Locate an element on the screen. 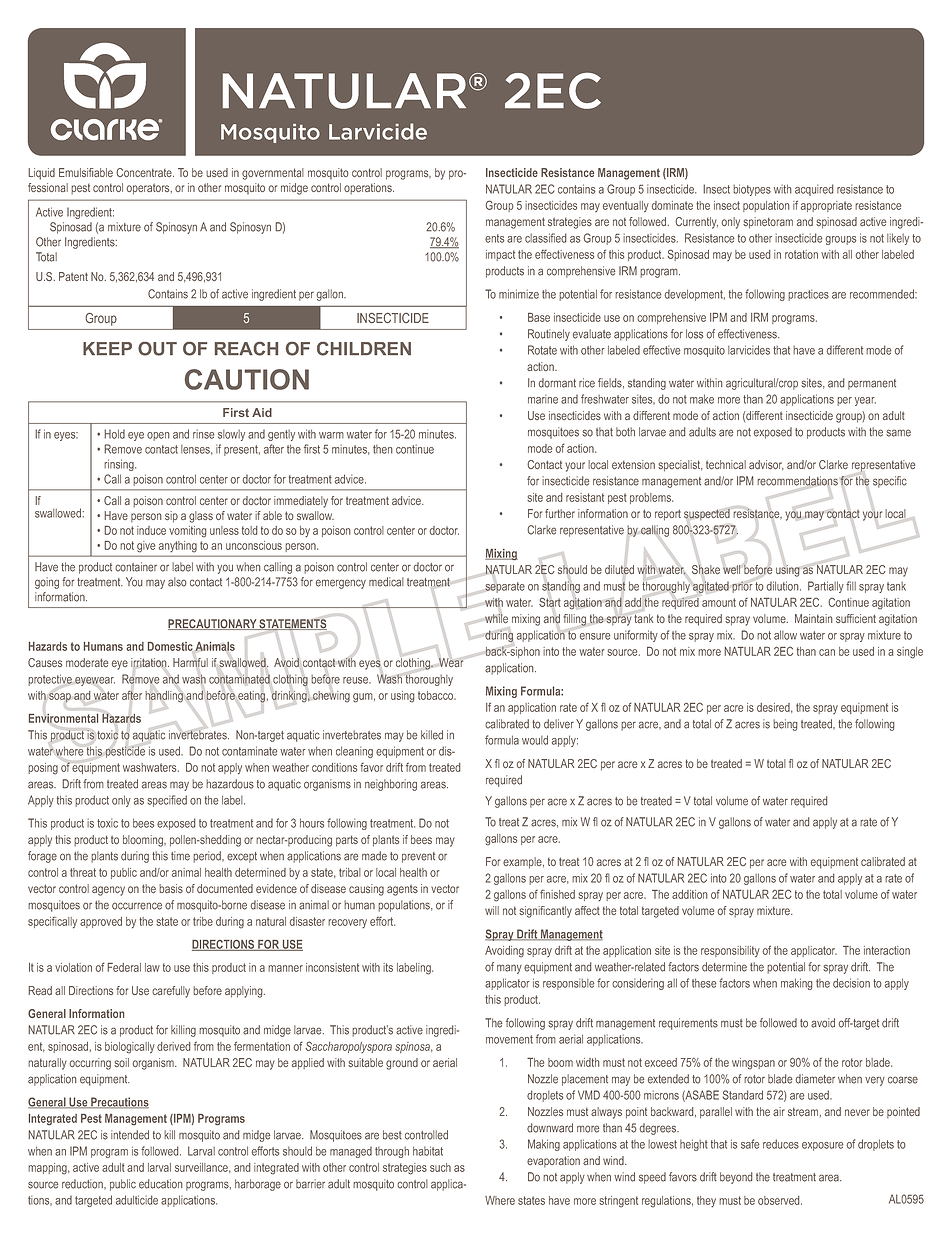 This screenshot has height=1233, width=952. education is located at coordinates (161, 1184).
